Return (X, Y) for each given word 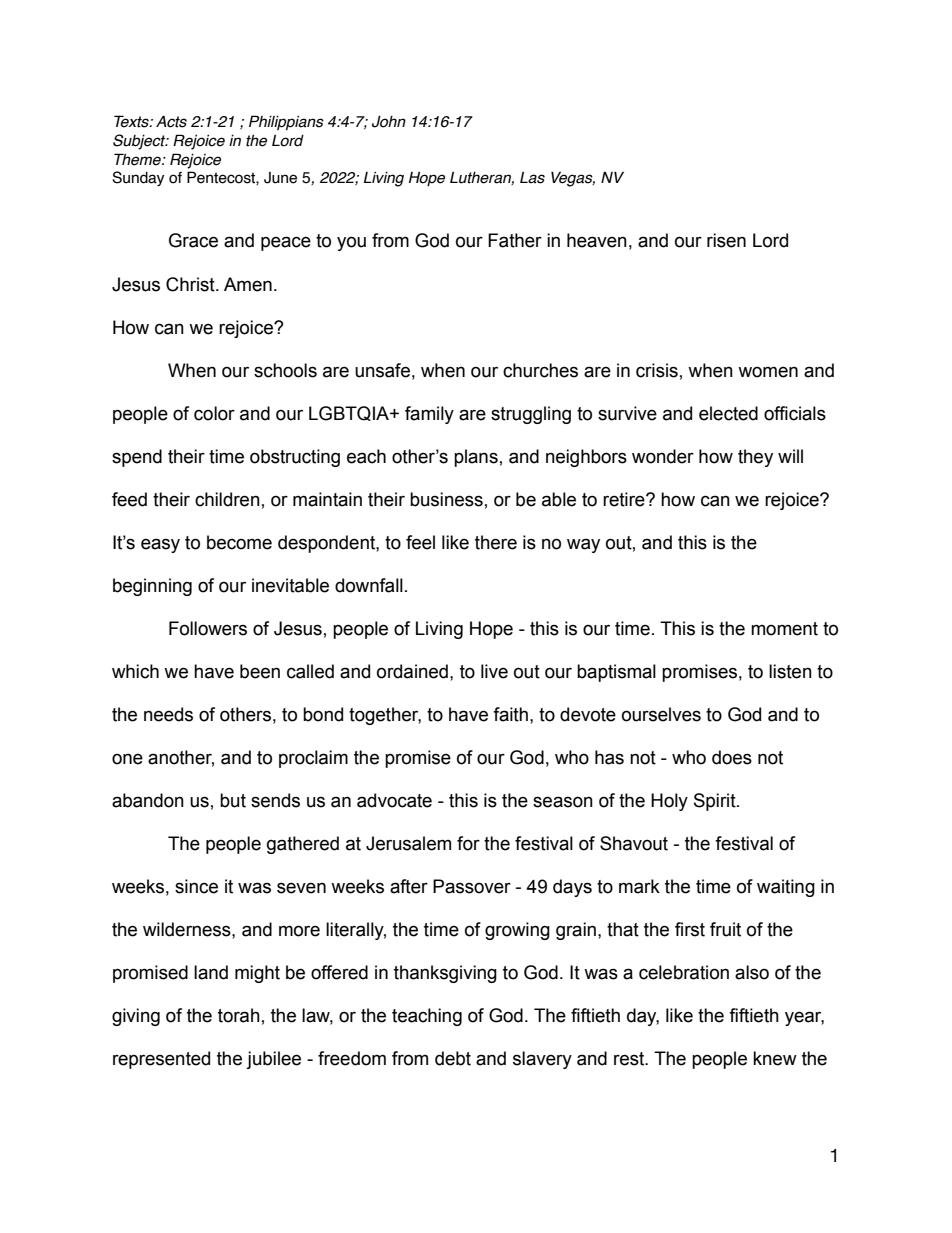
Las (532, 177)
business (446, 499)
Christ (191, 284)
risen (726, 240)
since (196, 886)
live (494, 671)
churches (540, 370)
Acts (171, 121)
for (468, 843)
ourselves (661, 714)
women (768, 372)
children (227, 499)
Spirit (716, 802)
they (755, 458)
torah (239, 1015)
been (260, 671)
